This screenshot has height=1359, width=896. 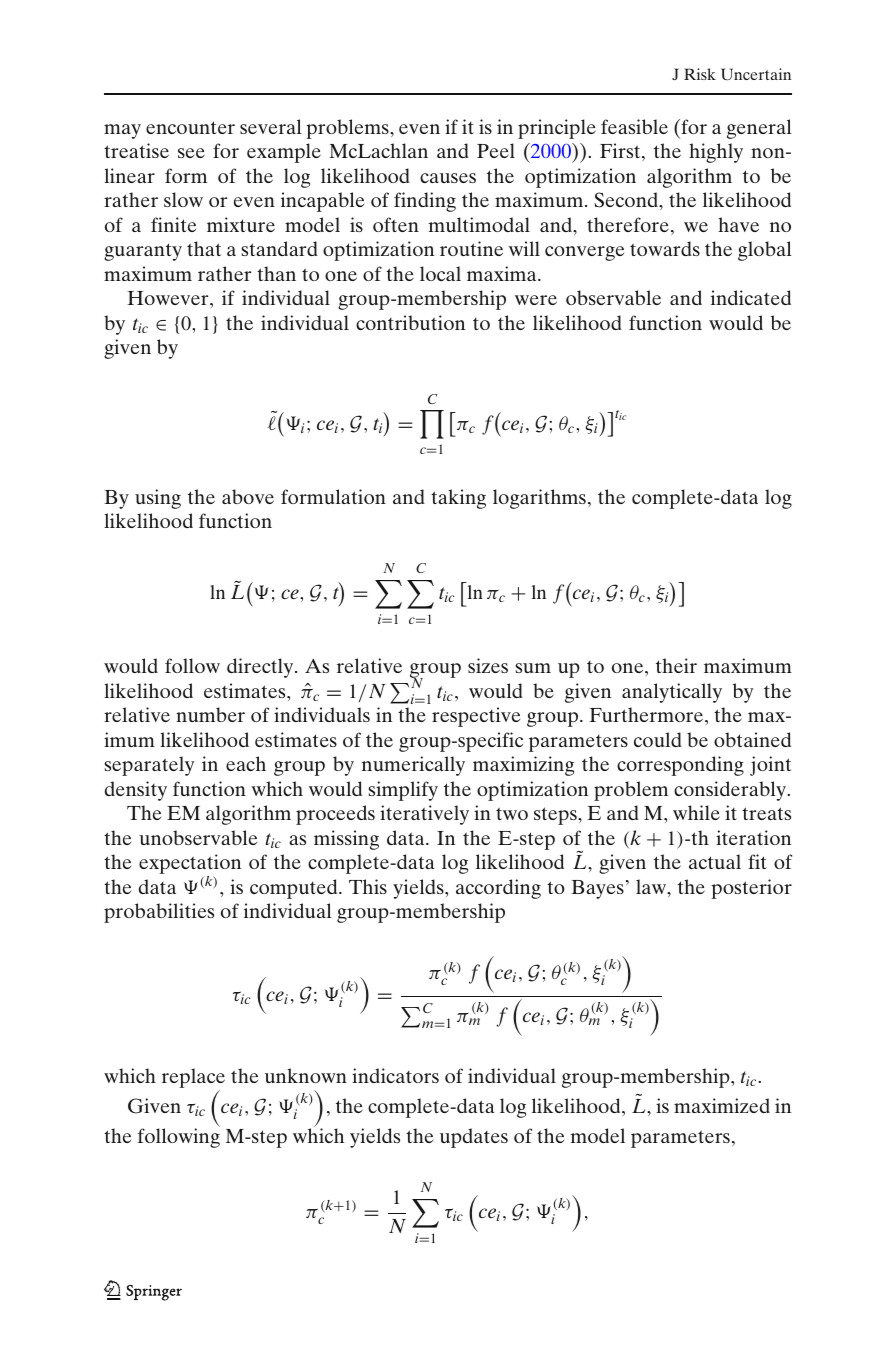 I want to click on replace, so click(x=193, y=1079).
